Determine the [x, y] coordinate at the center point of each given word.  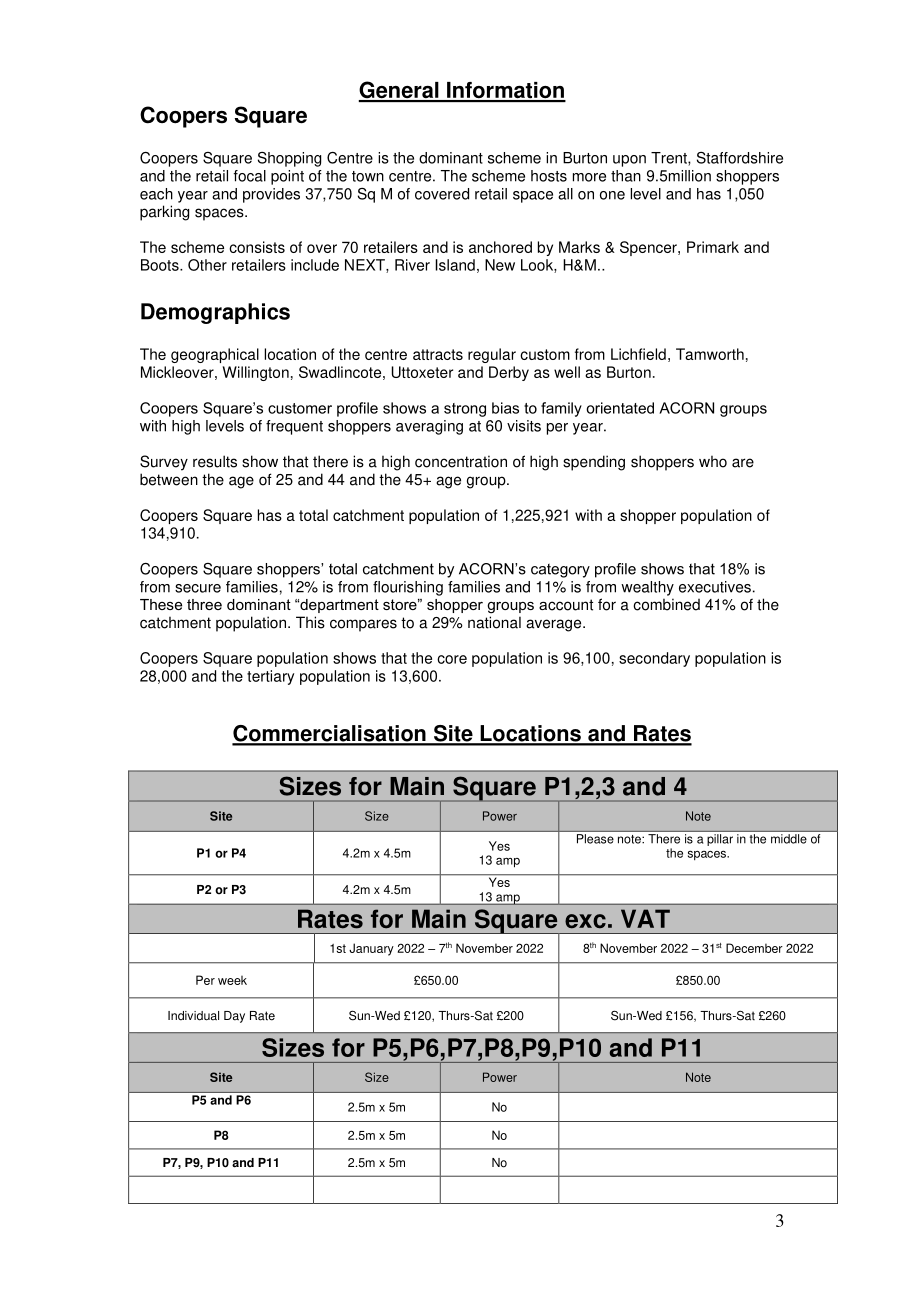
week [232, 980]
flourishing [408, 588]
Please [595, 839]
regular [492, 355]
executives [715, 587]
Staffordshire [740, 158]
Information [505, 91]
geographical [215, 355]
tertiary [270, 677]
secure [198, 588]
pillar [720, 840]
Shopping [289, 159]
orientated [620, 408]
